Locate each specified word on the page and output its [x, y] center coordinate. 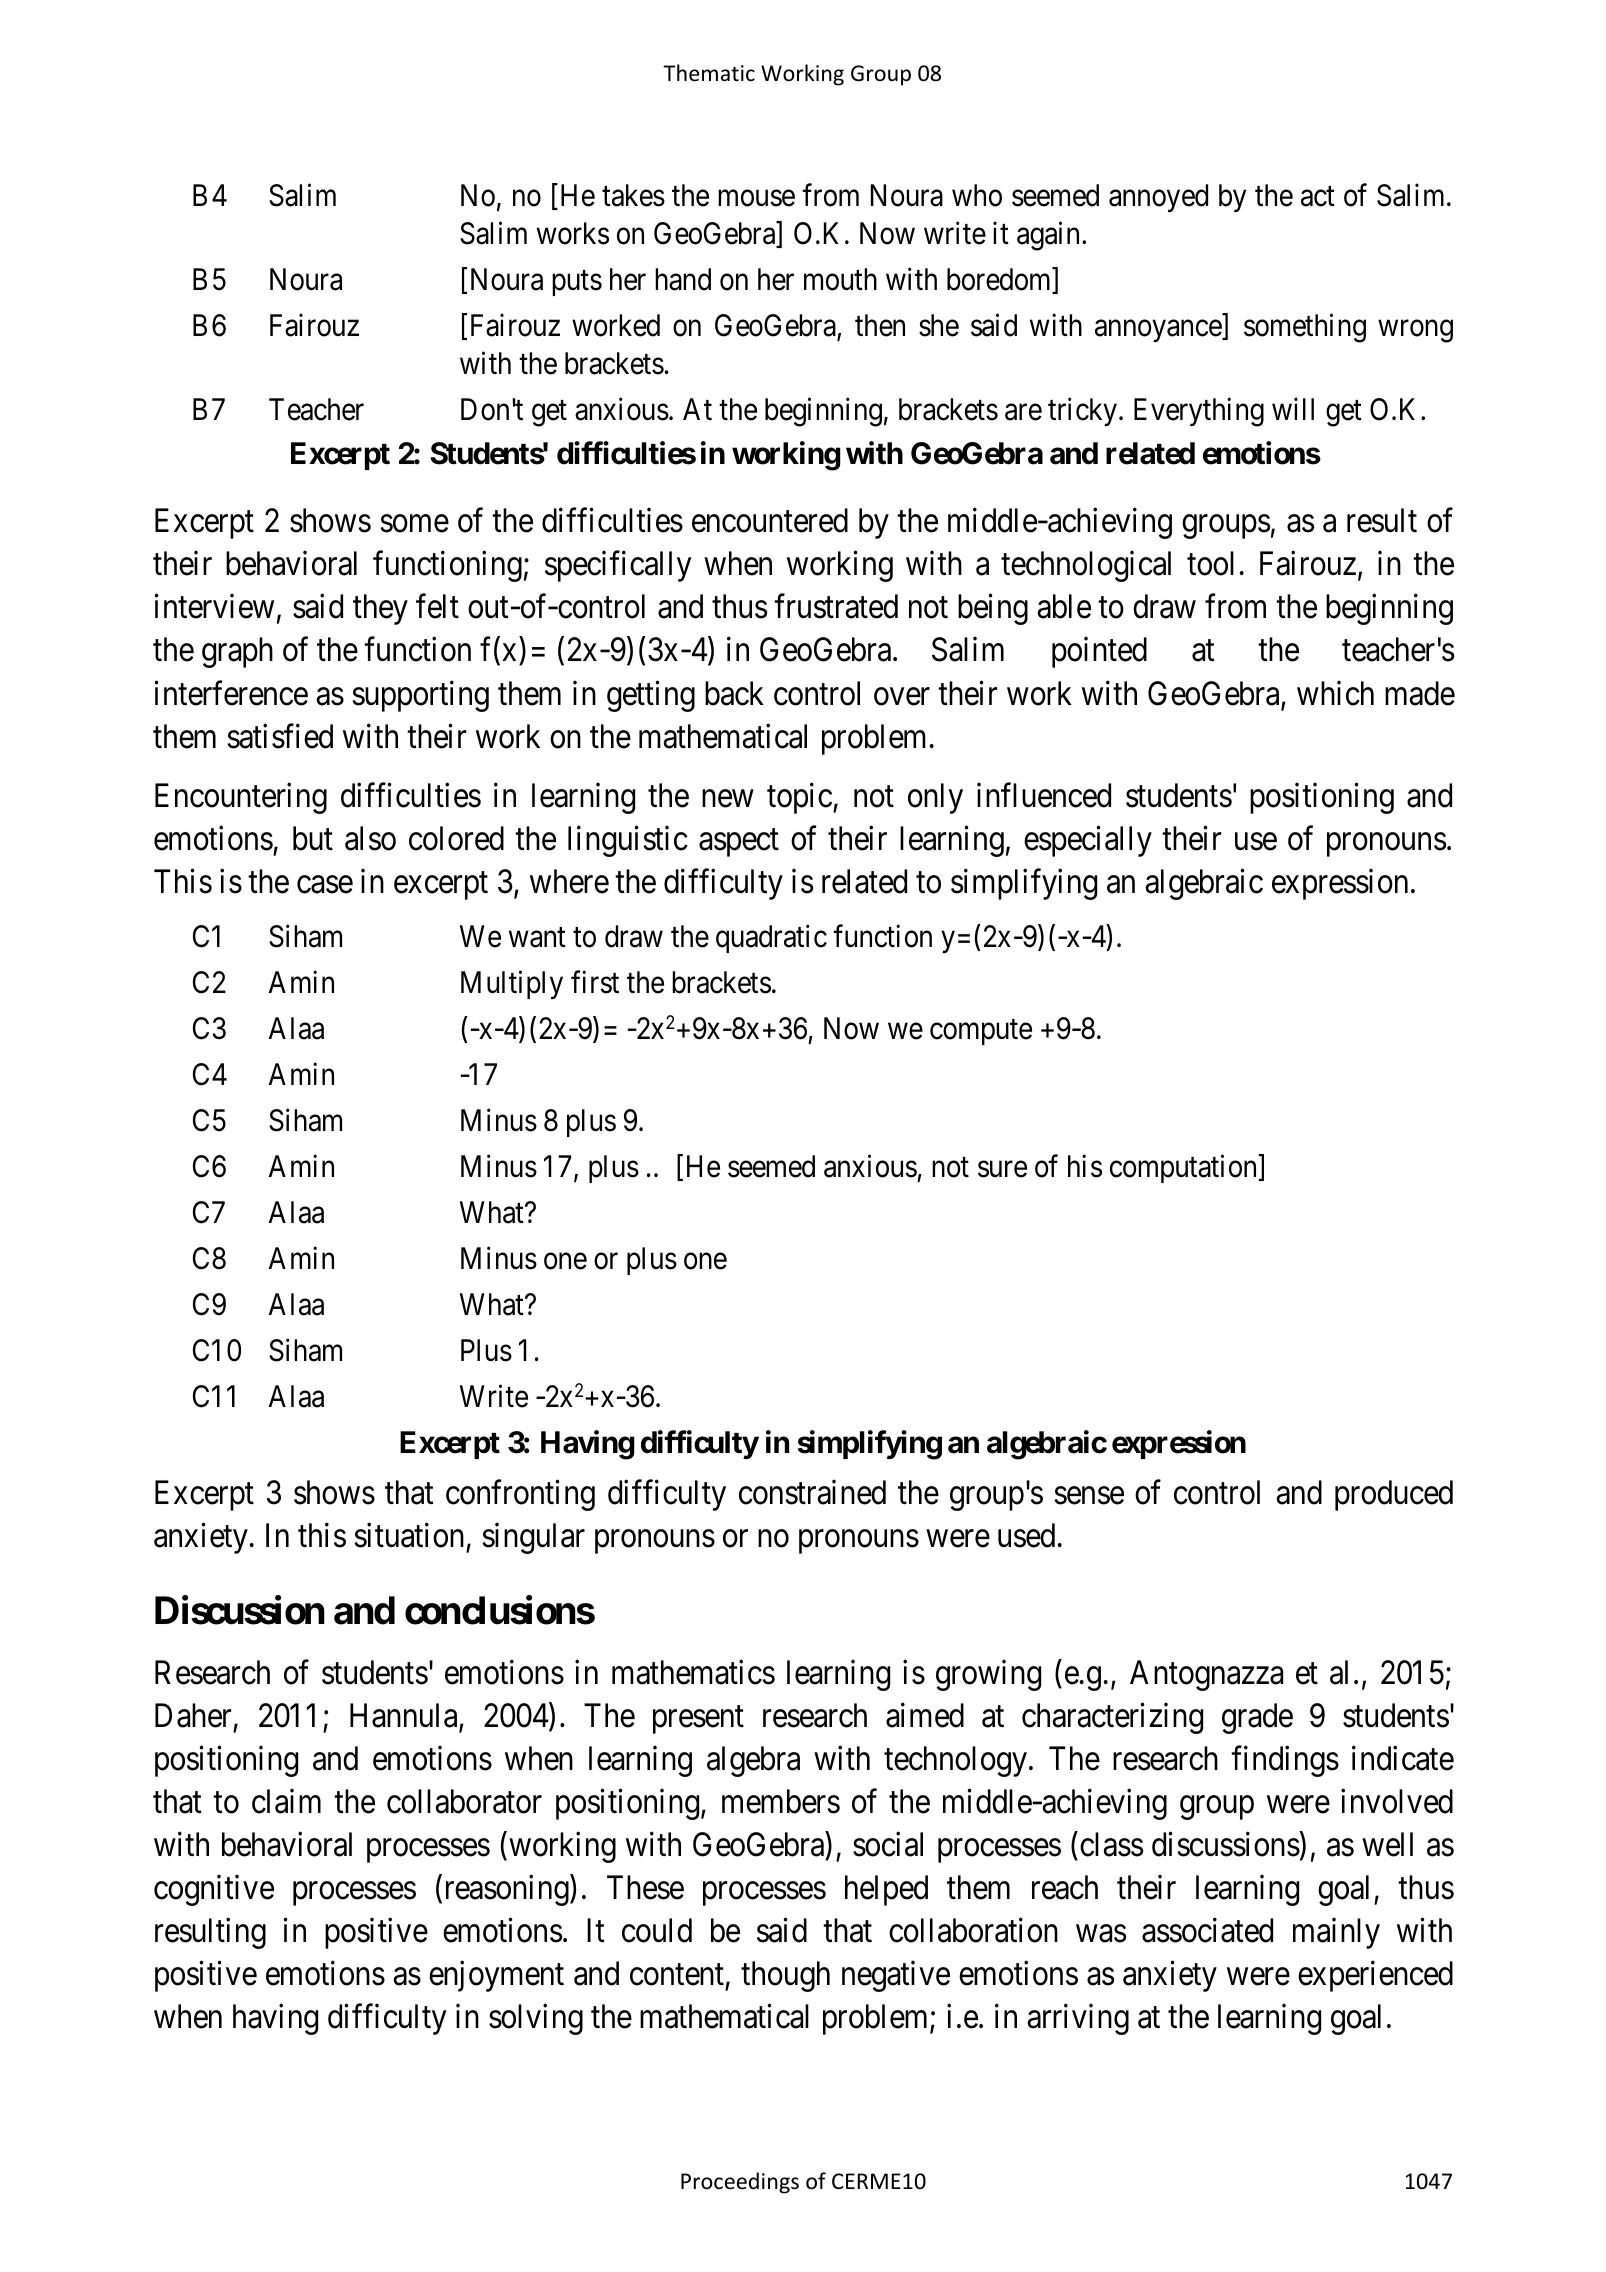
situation [409, 1535]
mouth [840, 279]
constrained [812, 1492]
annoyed [1158, 198]
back [734, 693]
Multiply [512, 985]
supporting [420, 696]
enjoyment [496, 1976]
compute [981, 1032]
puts [577, 283]
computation [1183, 1169]
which [1335, 693]
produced [1394, 1495]
